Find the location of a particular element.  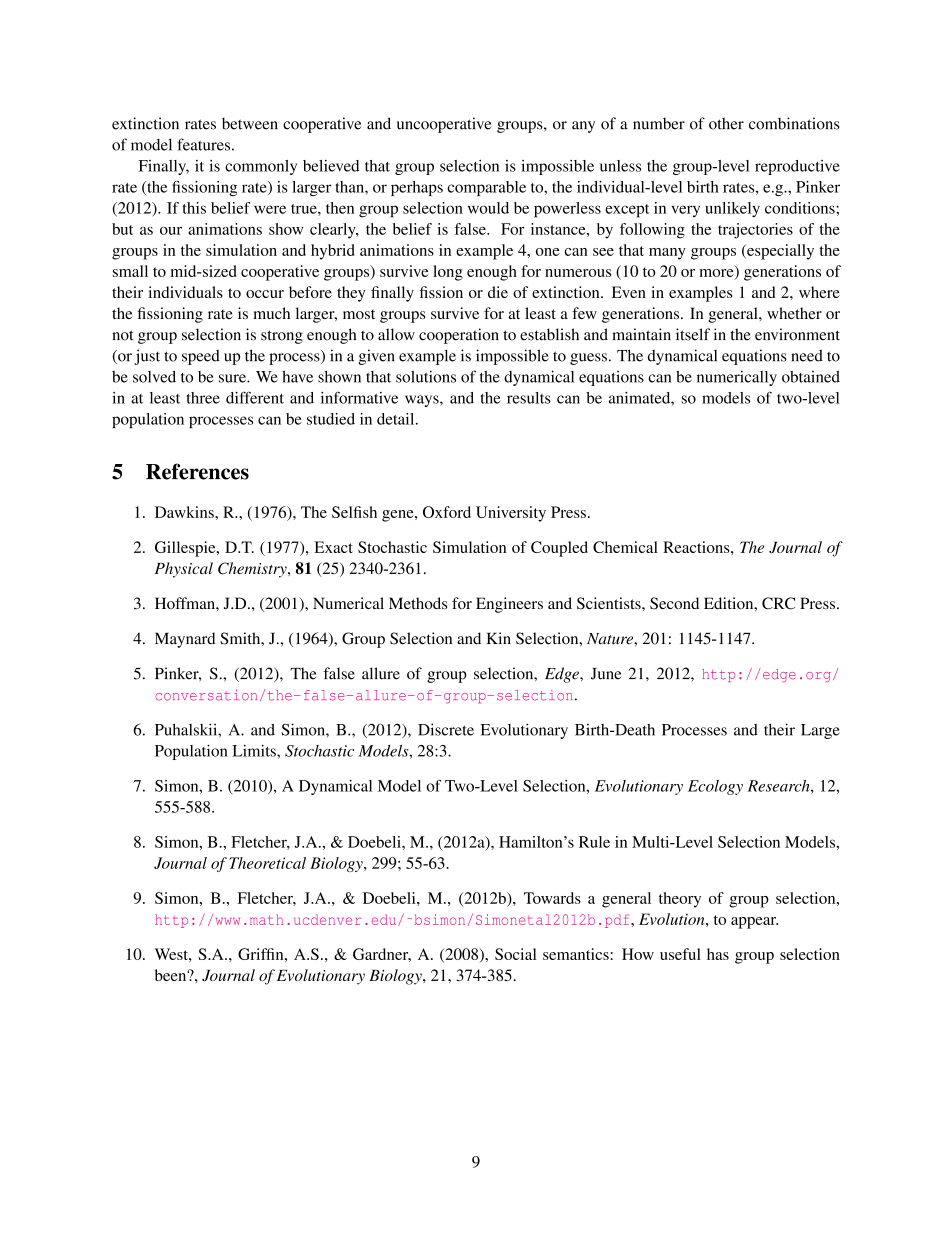

Theoretical is located at coordinates (267, 863).
